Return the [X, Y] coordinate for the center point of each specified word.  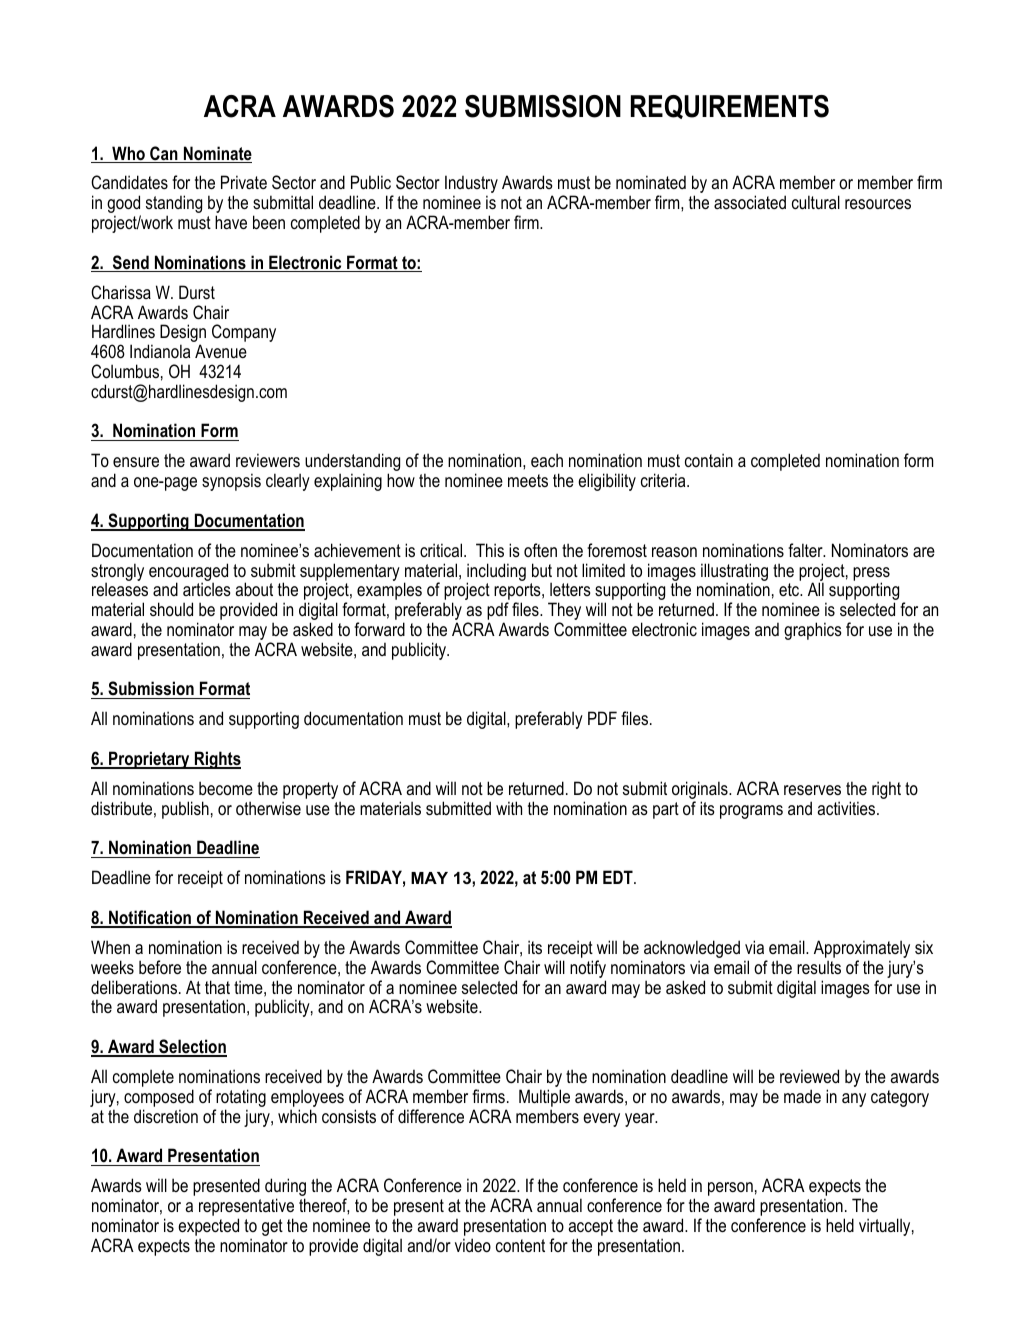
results [819, 967]
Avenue [221, 351]
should [171, 609]
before [160, 967]
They [564, 612]
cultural [816, 202]
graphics [813, 631]
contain [709, 460]
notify [588, 970]
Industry [471, 185]
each [547, 460]
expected [208, 1227]
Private [244, 182]
